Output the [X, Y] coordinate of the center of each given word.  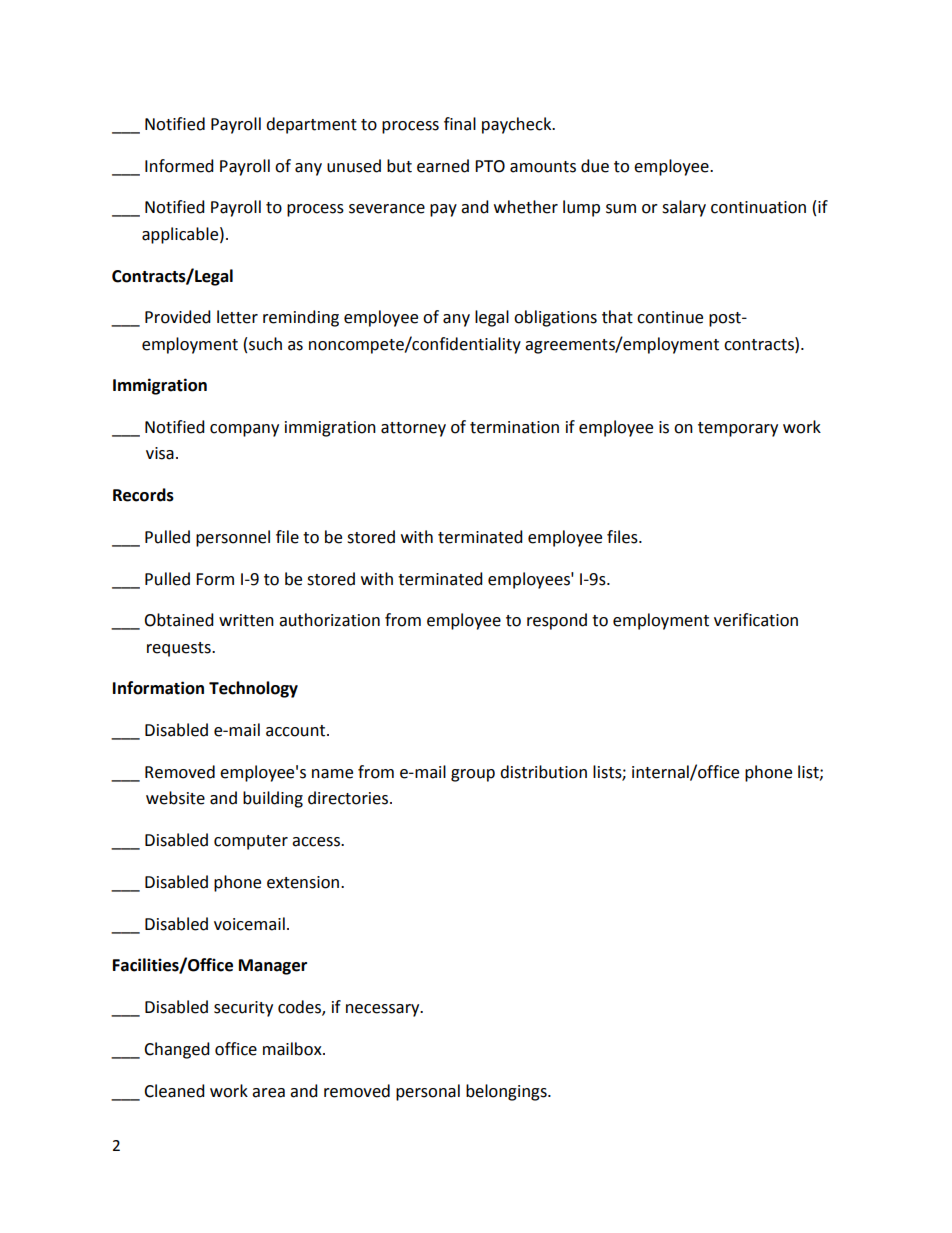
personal [428, 1092]
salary [684, 208]
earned [443, 166]
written [246, 620]
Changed [177, 1050]
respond [557, 621]
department [311, 125]
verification [756, 620]
